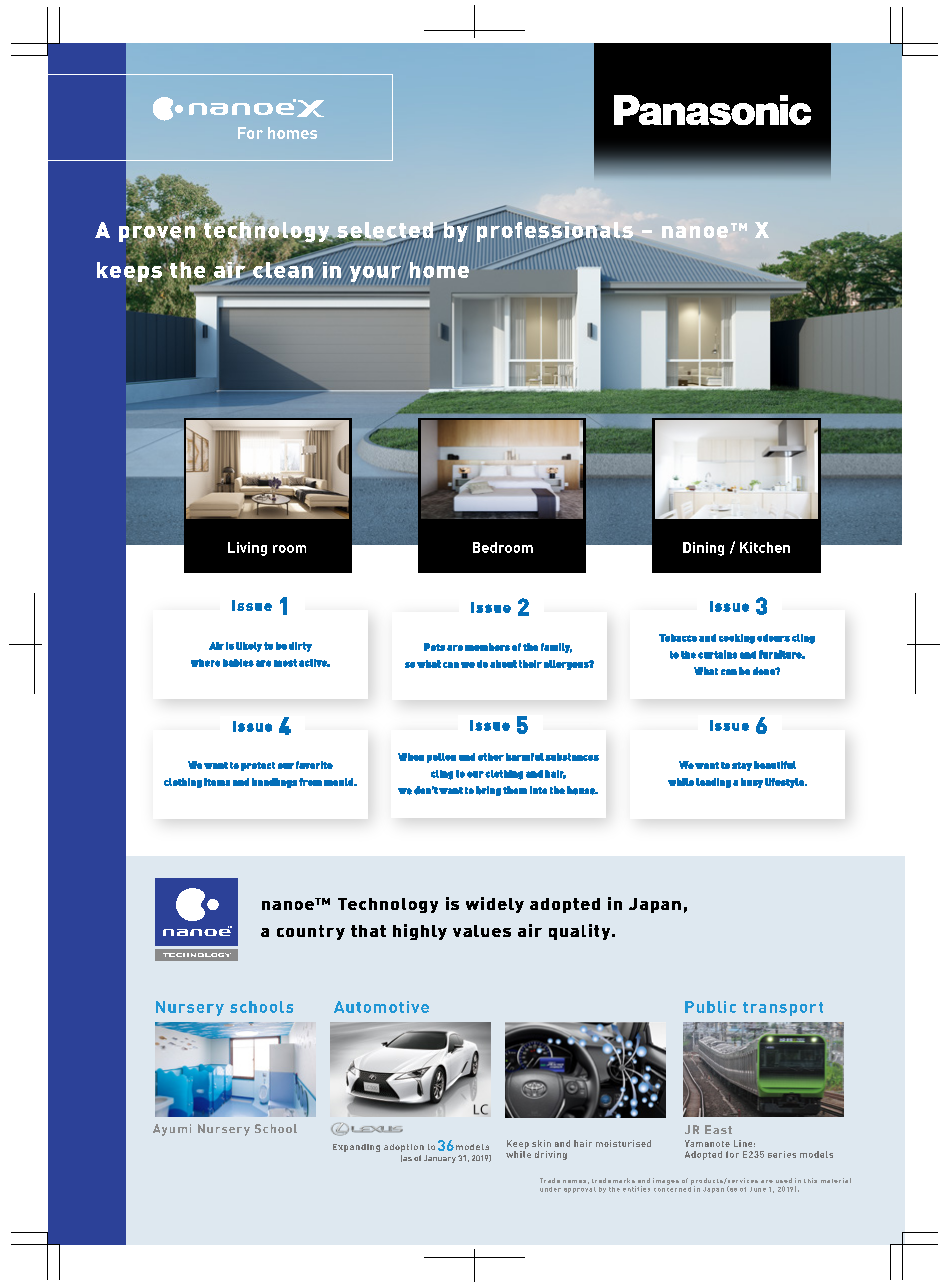  What do you see at coordinates (487, 647) in the page?
I see `members` at bounding box center [487, 647].
